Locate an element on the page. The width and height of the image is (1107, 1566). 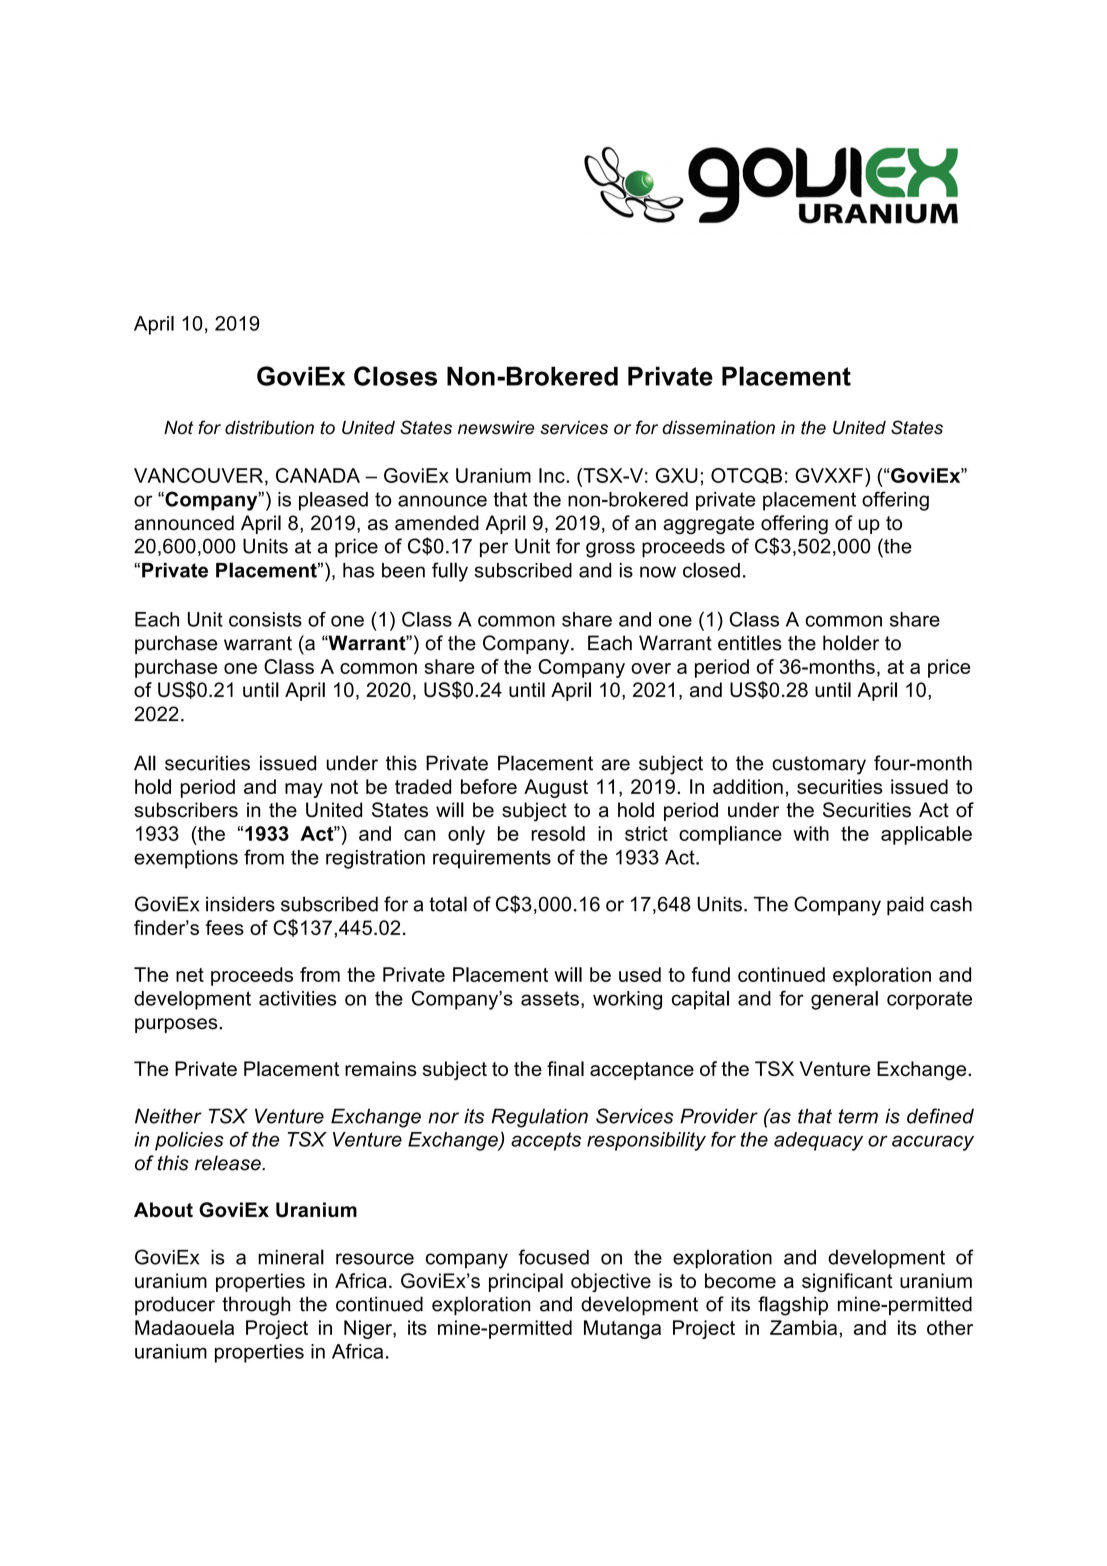
exemptions is located at coordinates (186, 859).
